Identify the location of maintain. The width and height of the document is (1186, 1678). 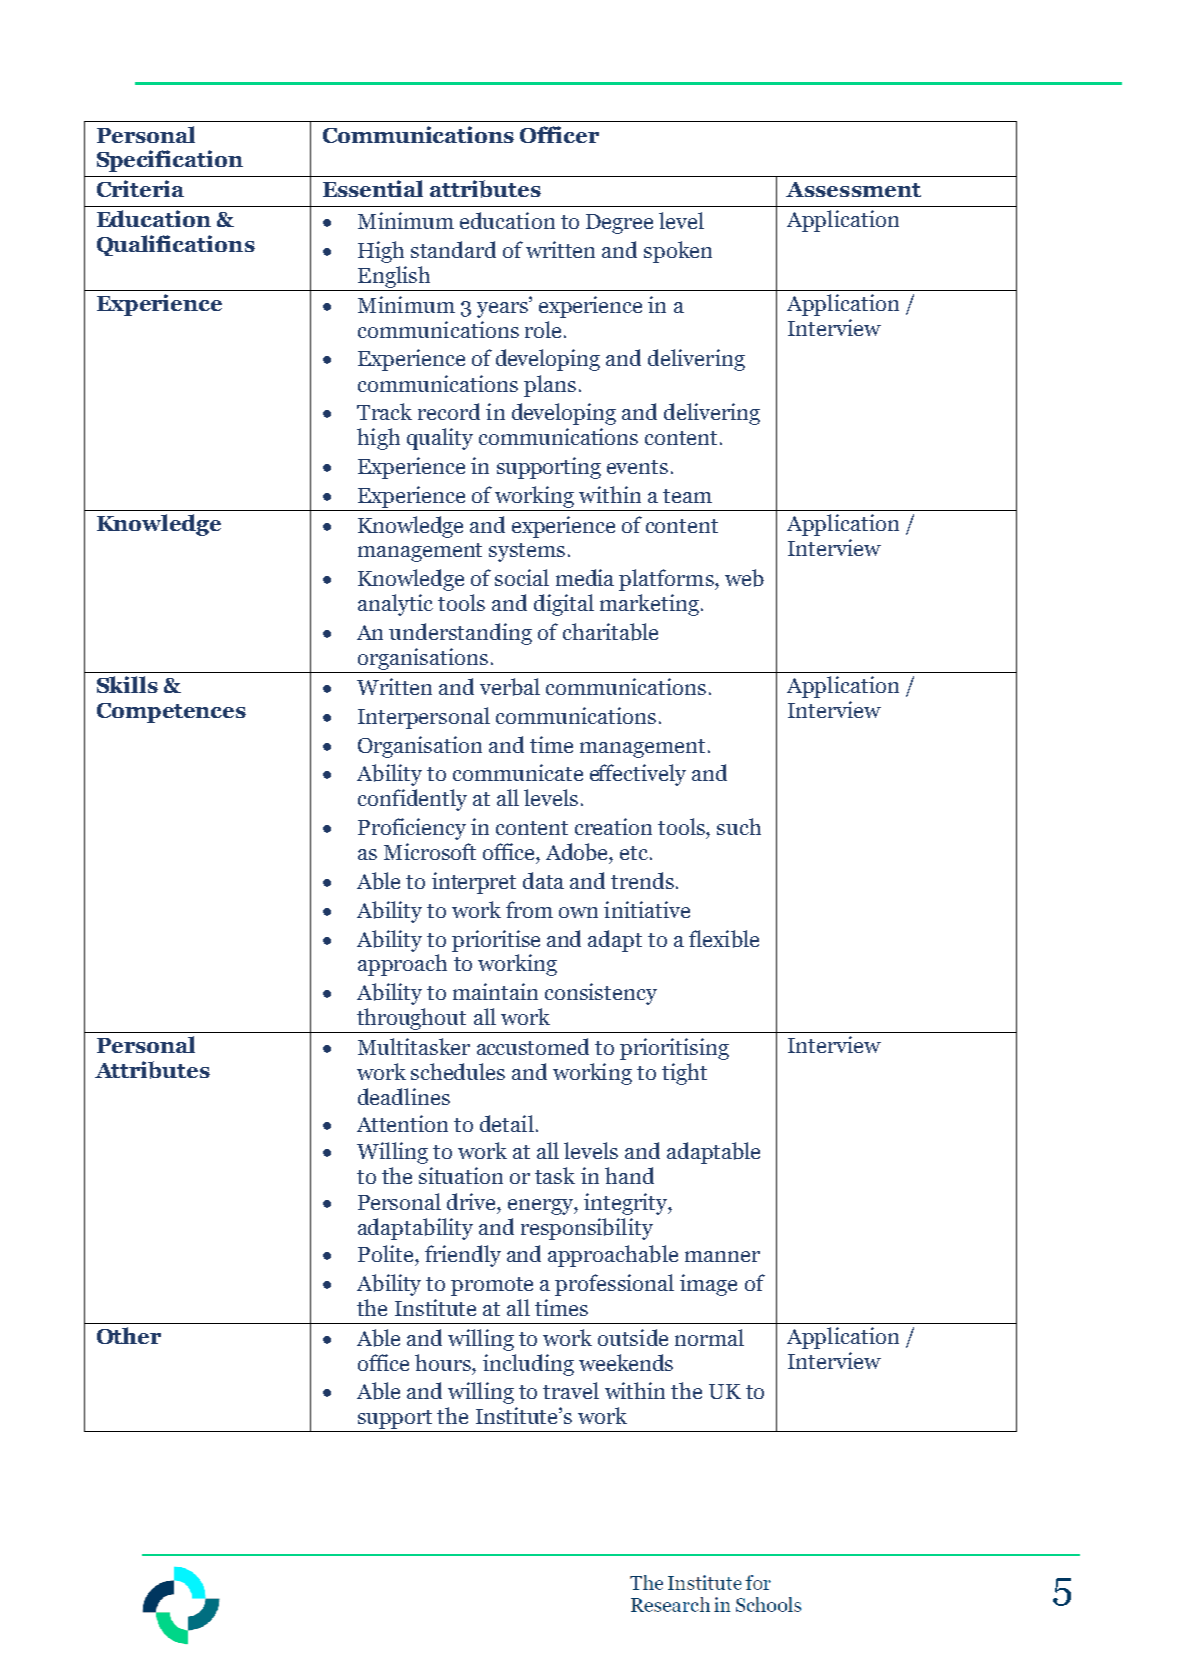
(495, 991).
